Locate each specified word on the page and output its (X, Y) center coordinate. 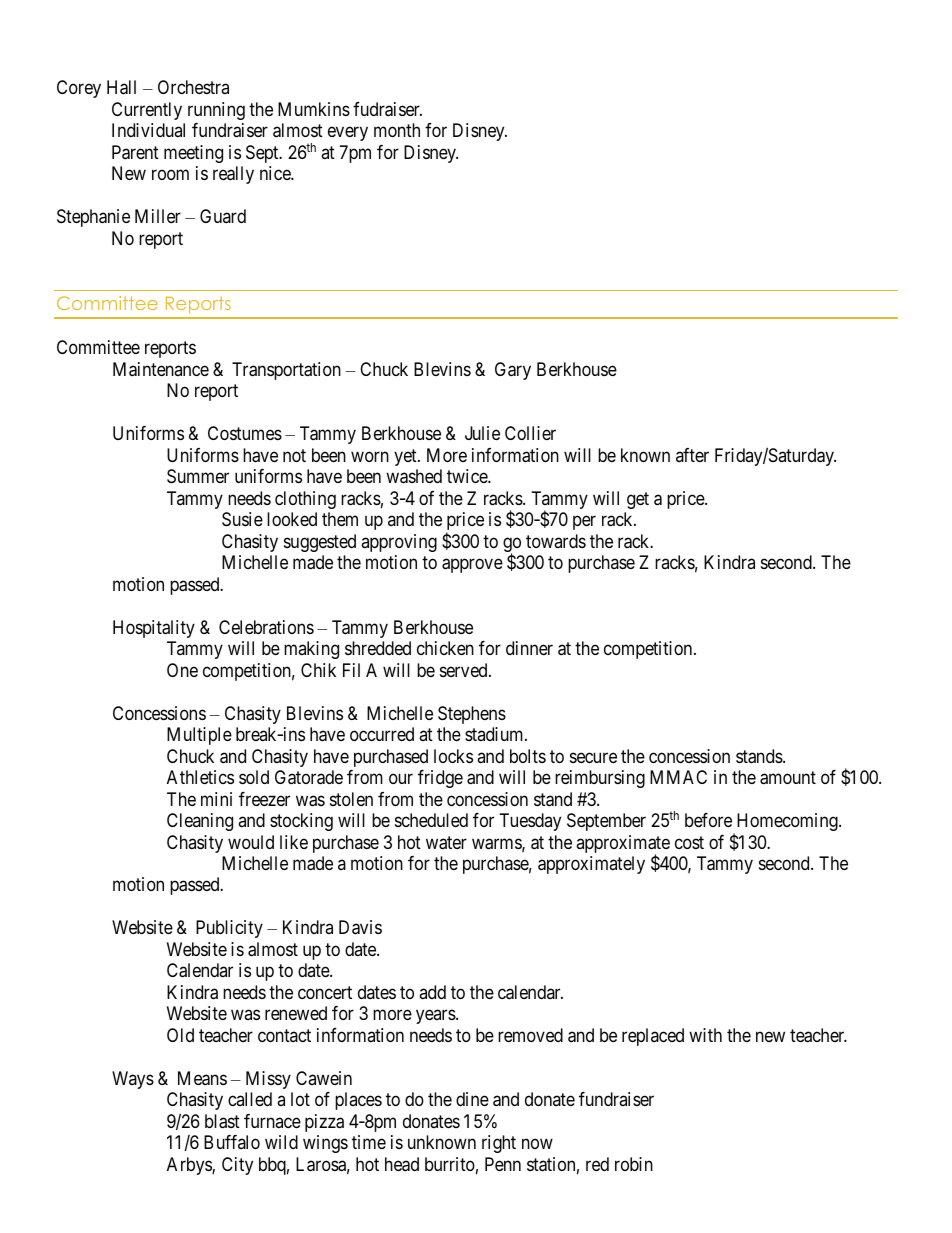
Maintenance (161, 369)
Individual (148, 130)
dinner (529, 648)
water (446, 843)
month (397, 130)
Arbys (190, 1166)
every (348, 134)
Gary (513, 371)
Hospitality (154, 629)
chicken (445, 648)
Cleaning (200, 822)
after (692, 455)
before (708, 820)
